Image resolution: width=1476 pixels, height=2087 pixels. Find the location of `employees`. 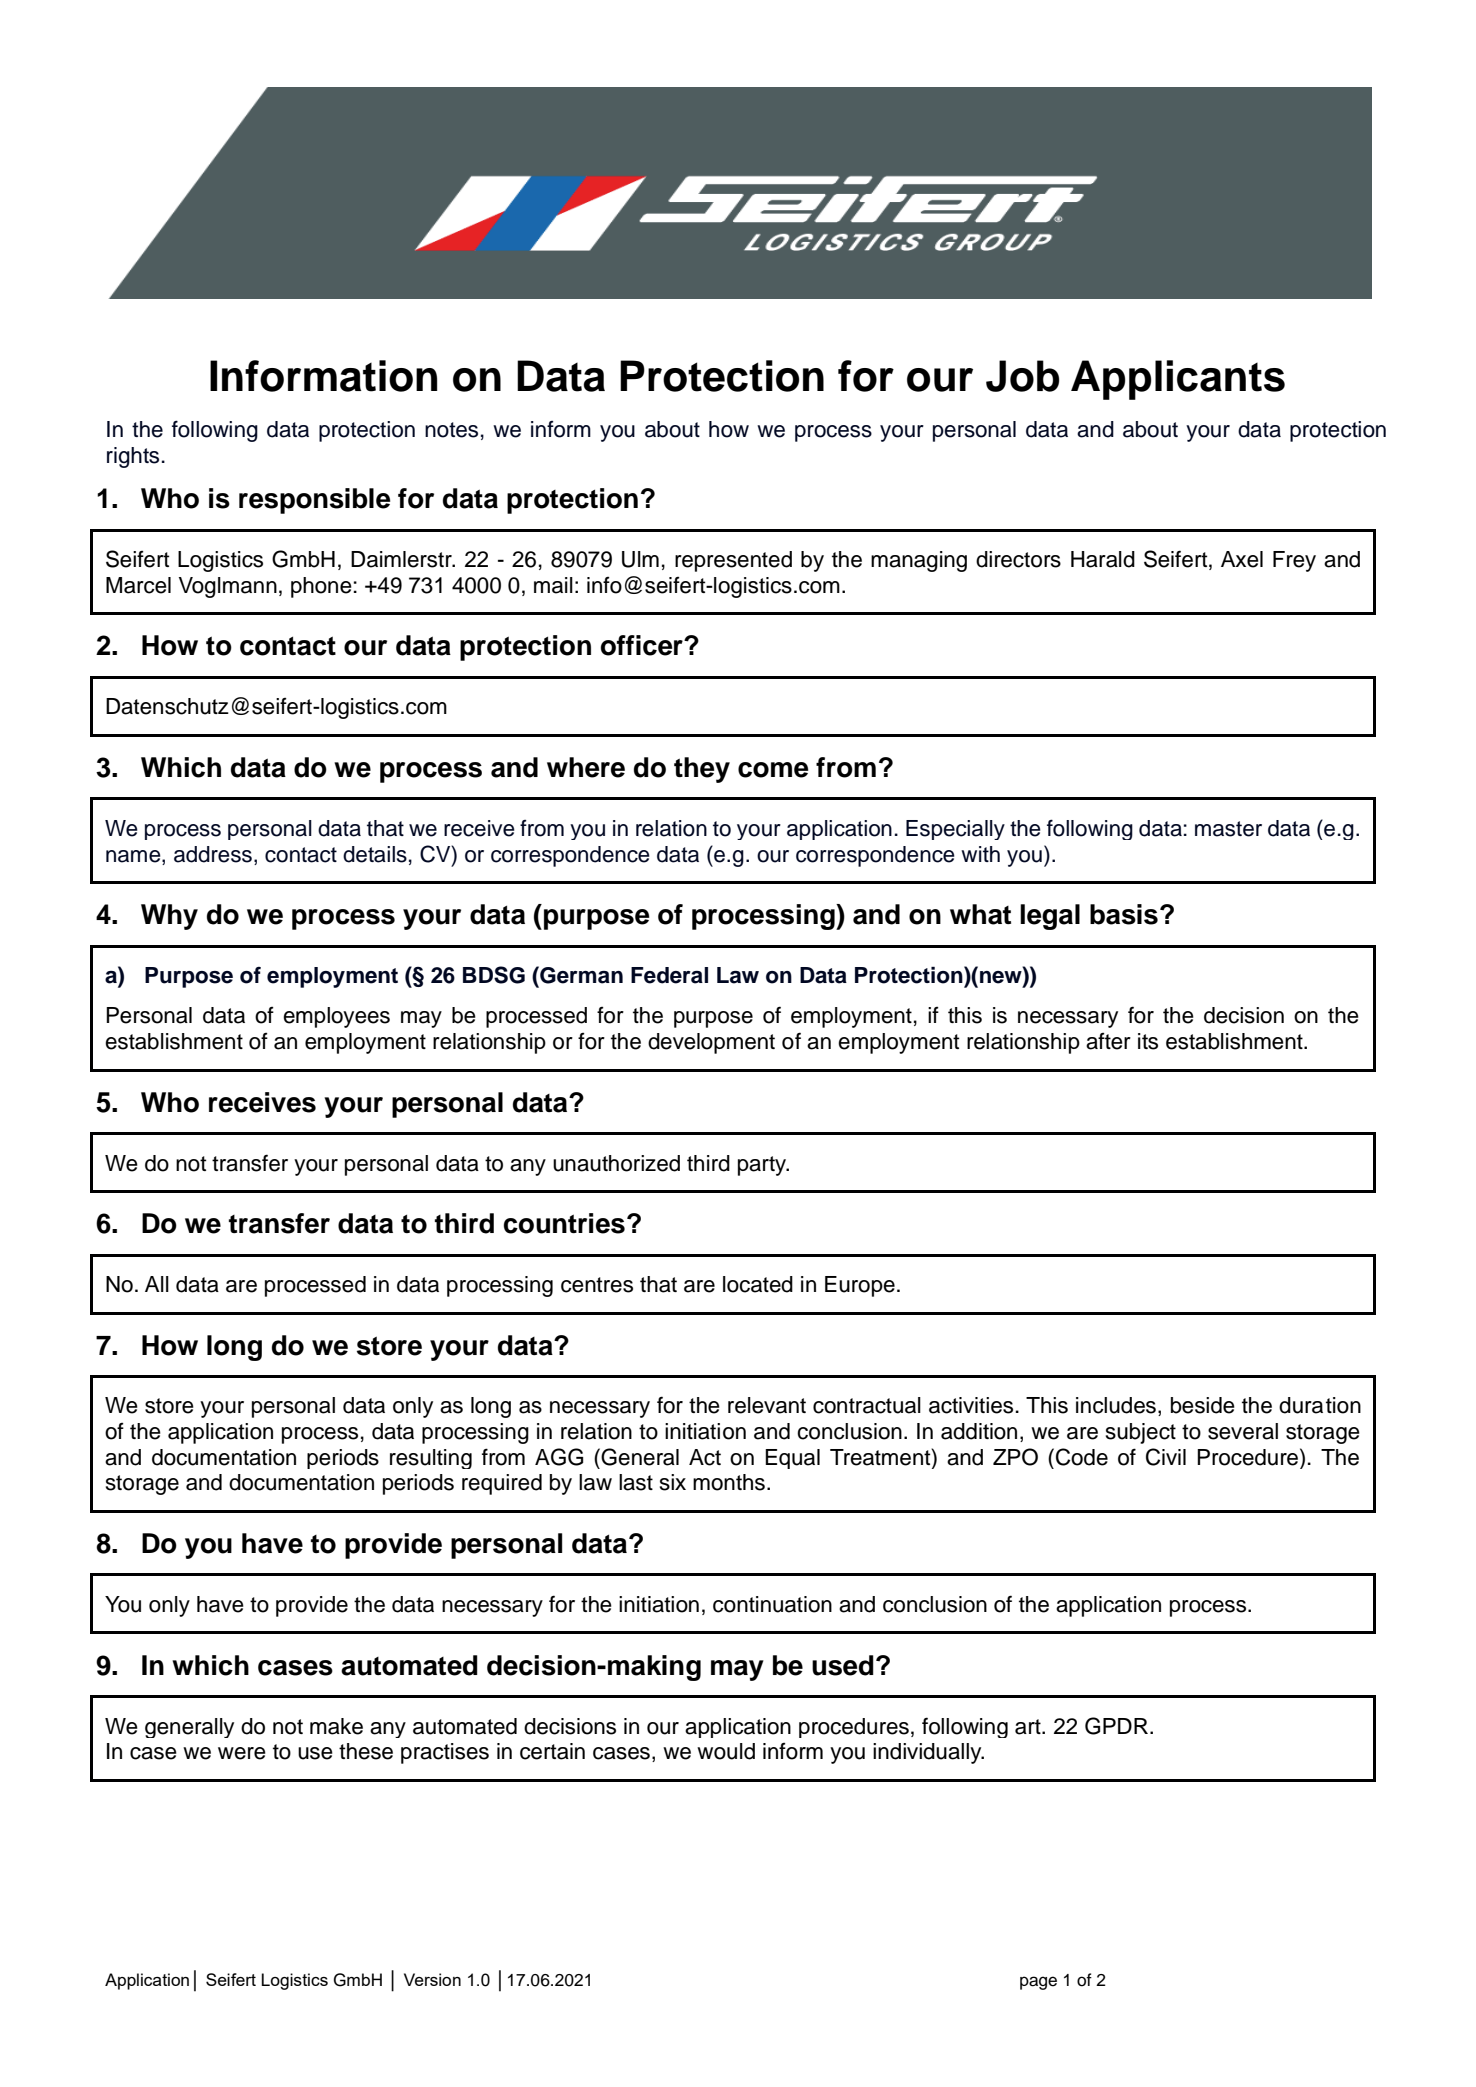

employees is located at coordinates (336, 1017).
